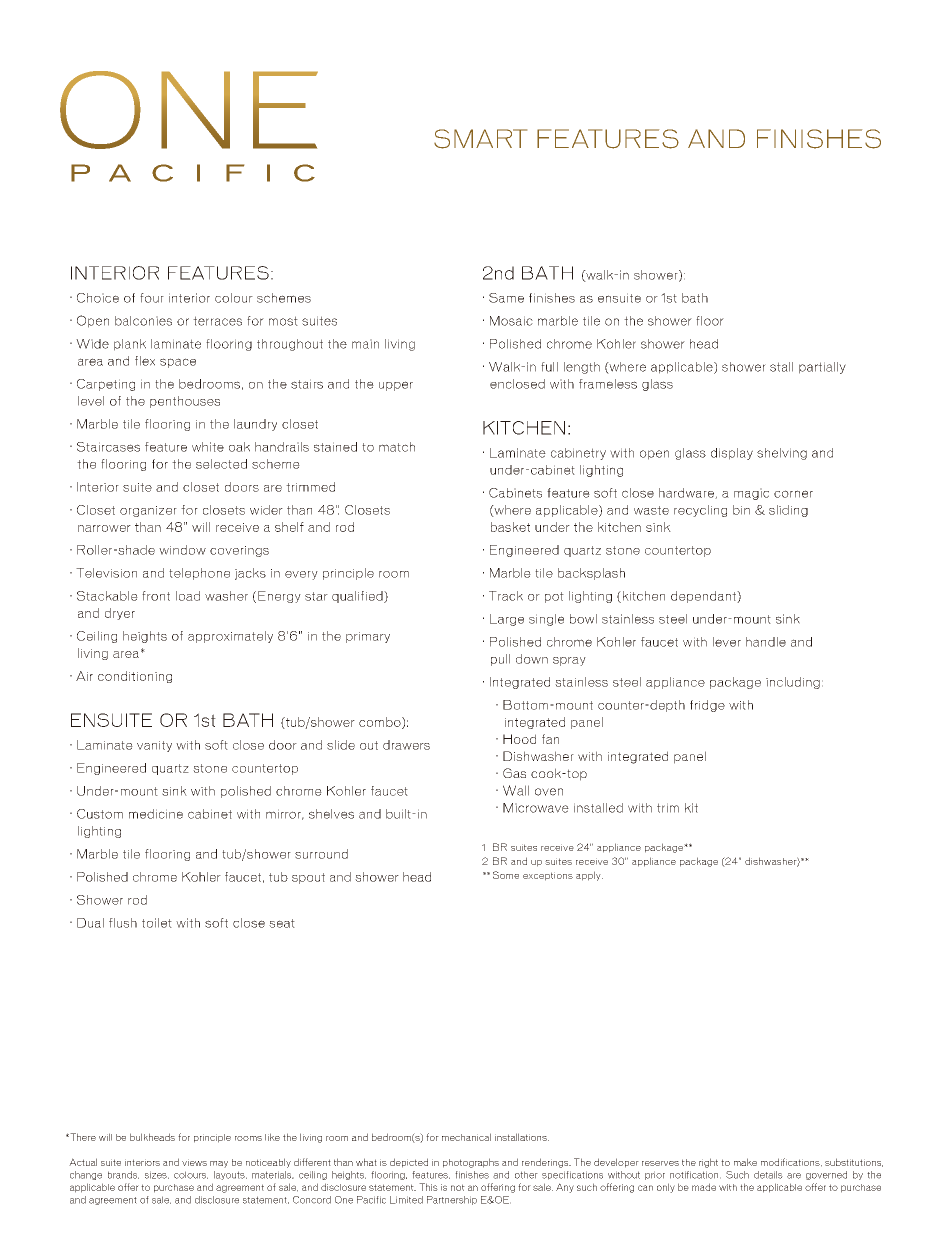 This page has width=952, height=1233. Describe the element at coordinates (157, 923) in the page. I see `toilet` at that location.
